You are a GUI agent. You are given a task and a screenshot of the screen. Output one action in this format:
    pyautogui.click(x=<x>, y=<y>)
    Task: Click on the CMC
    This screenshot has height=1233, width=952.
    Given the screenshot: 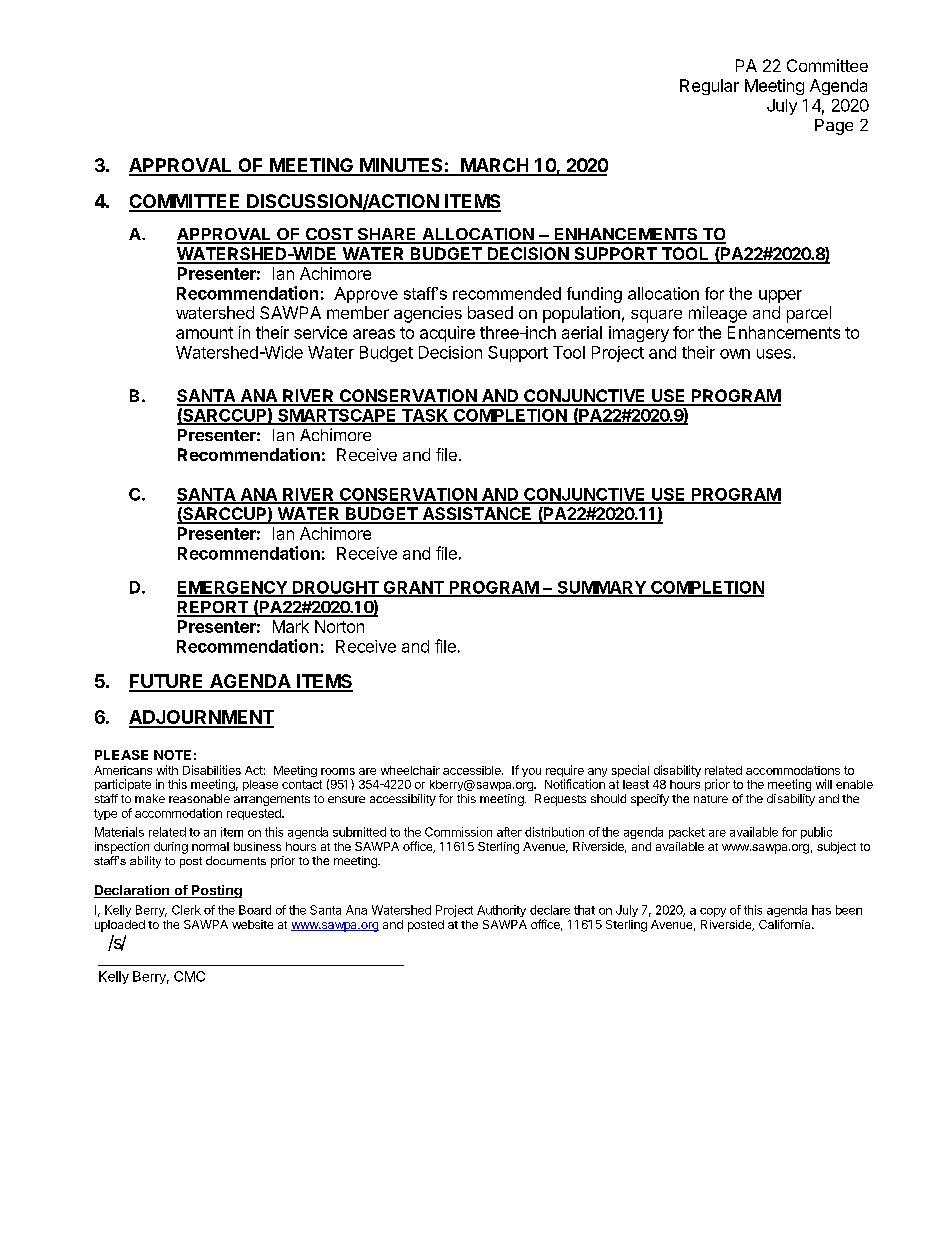 What is the action you would take?
    pyautogui.click(x=189, y=976)
